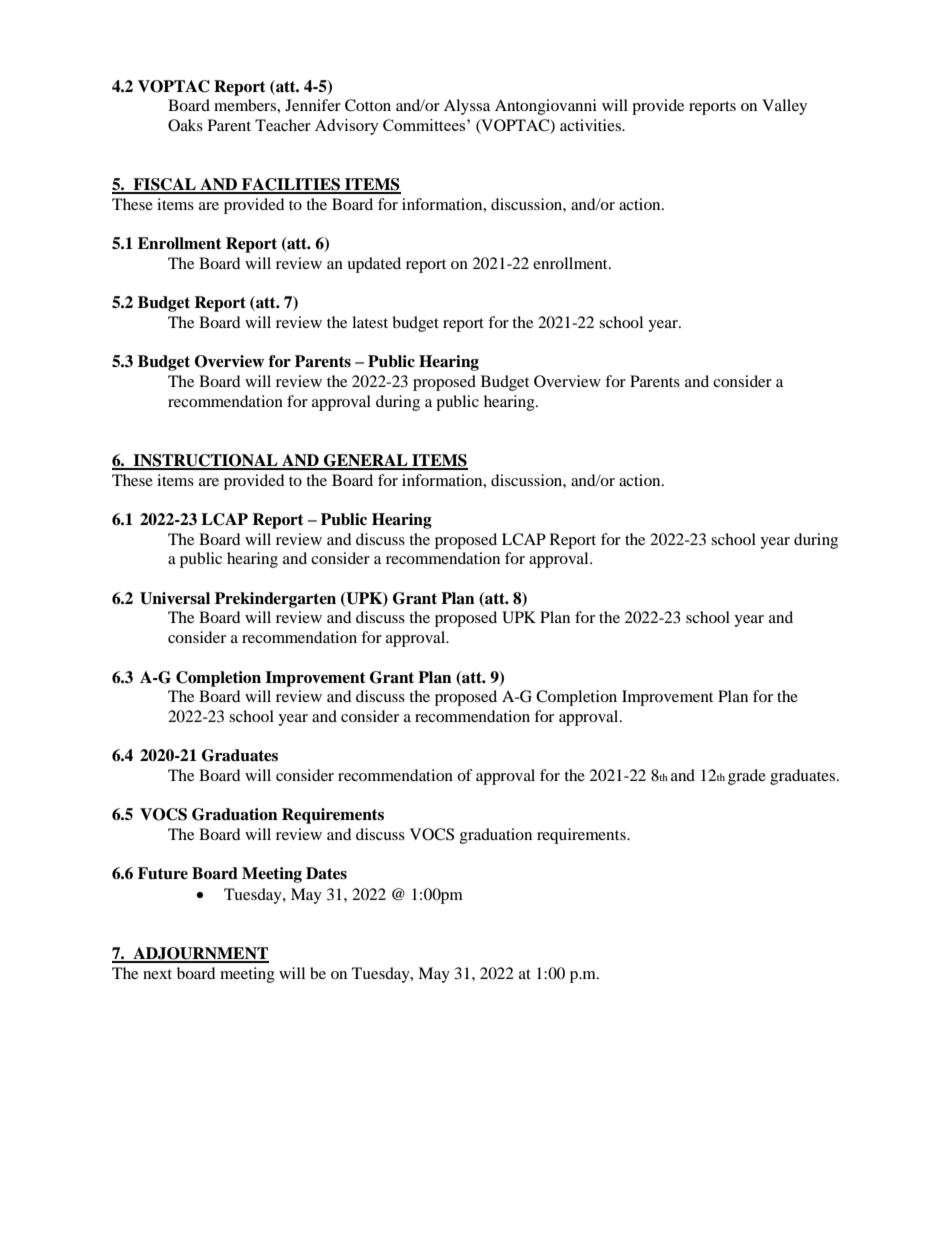 The width and height of the document is (952, 1233). What do you see at coordinates (467, 107) in the document?
I see `Alyssa` at bounding box center [467, 107].
